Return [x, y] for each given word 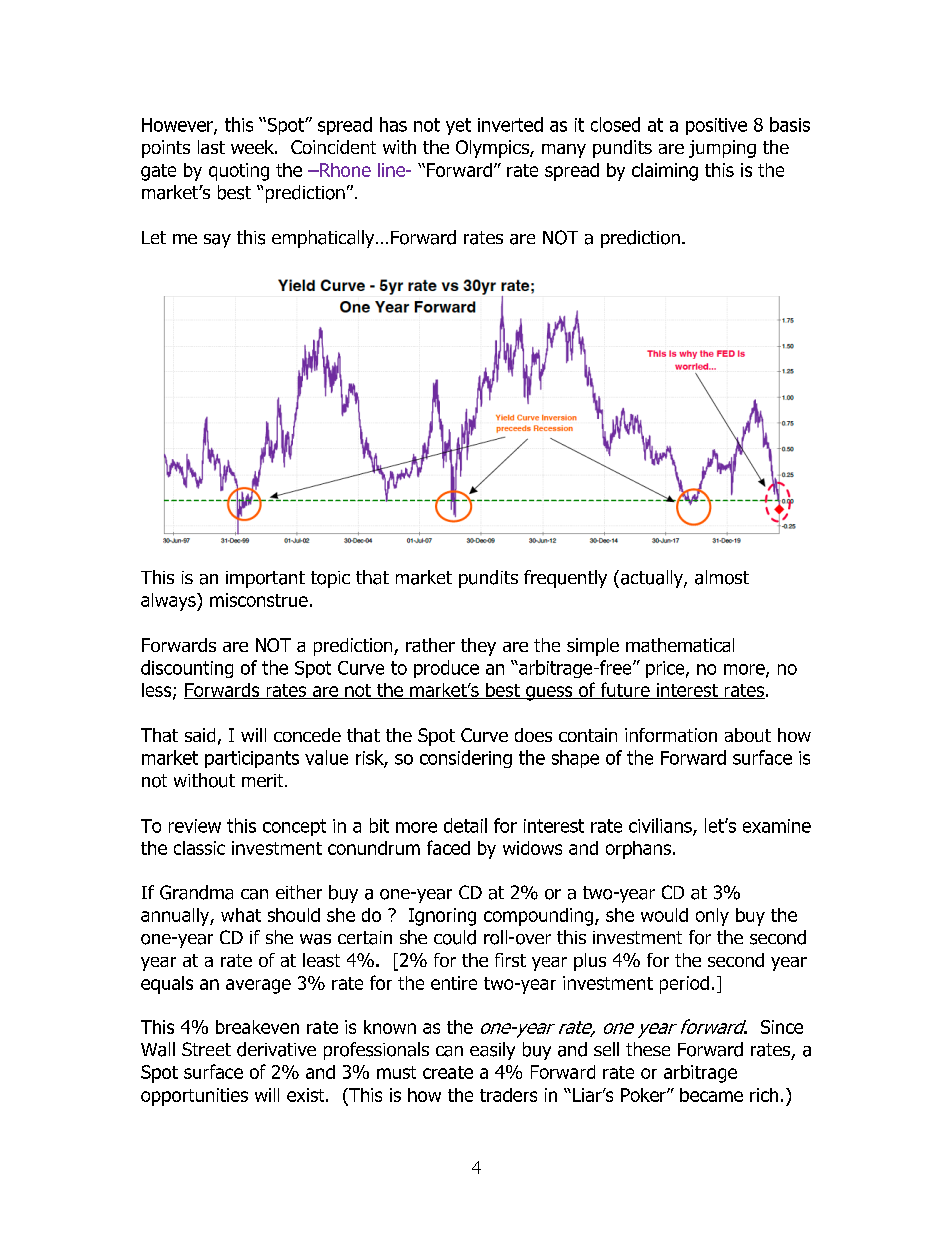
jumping [722, 149]
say [217, 241]
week [253, 147]
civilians [661, 826]
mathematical [680, 645]
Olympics [493, 149]
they [478, 647]
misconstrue [259, 600]
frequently [565, 579]
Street [206, 1049]
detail [465, 825]
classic [199, 848]
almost [722, 577]
